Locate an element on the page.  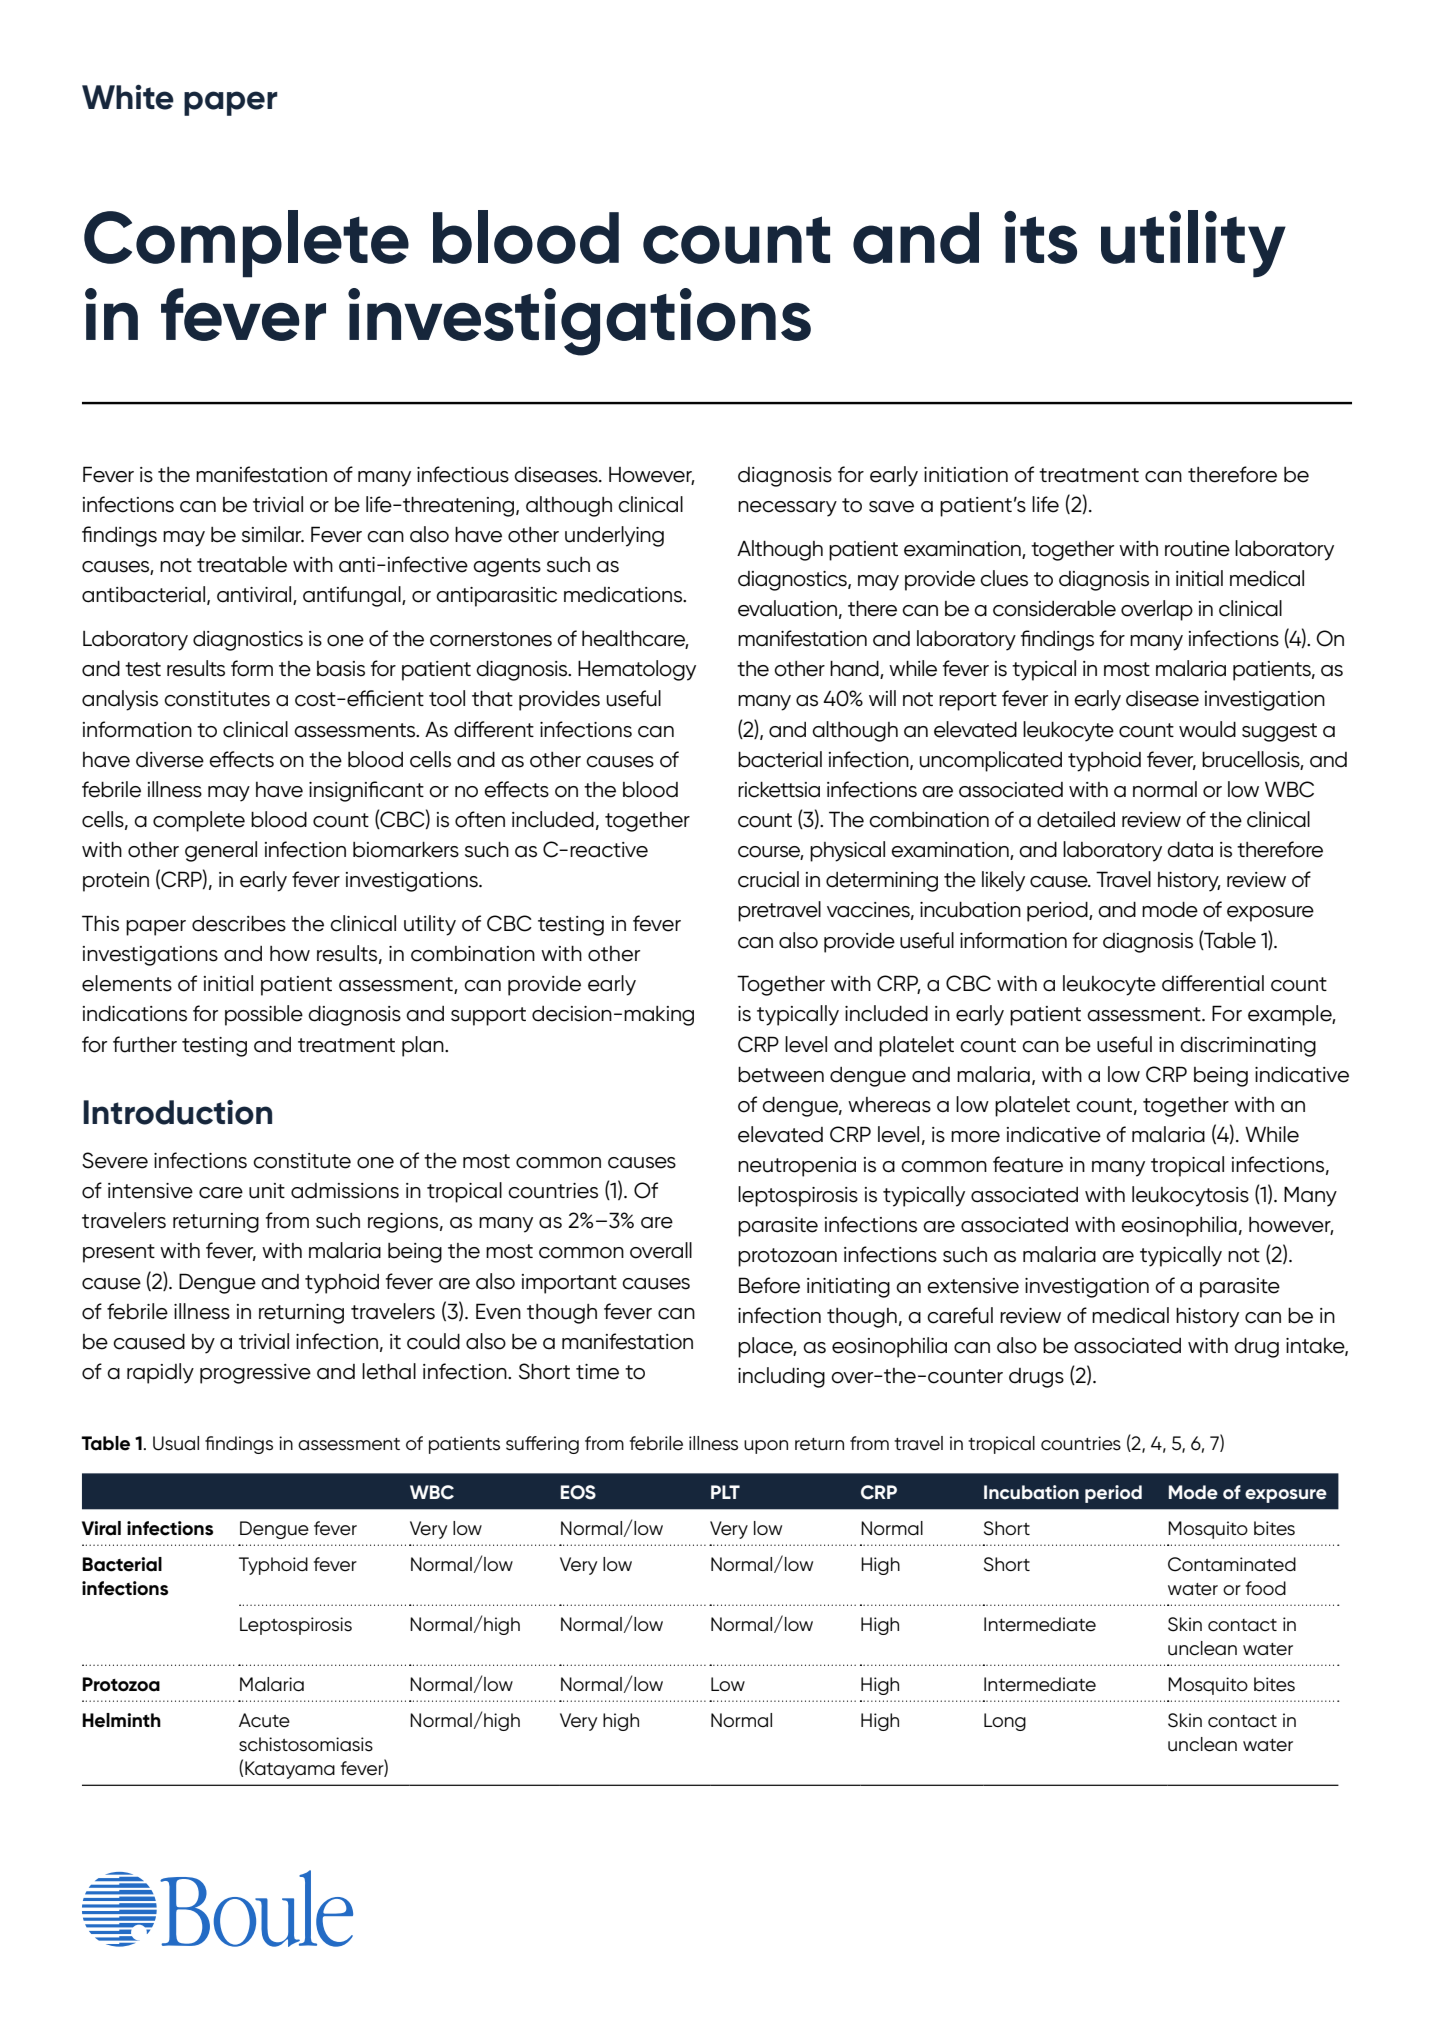
White is located at coordinates (128, 97).
